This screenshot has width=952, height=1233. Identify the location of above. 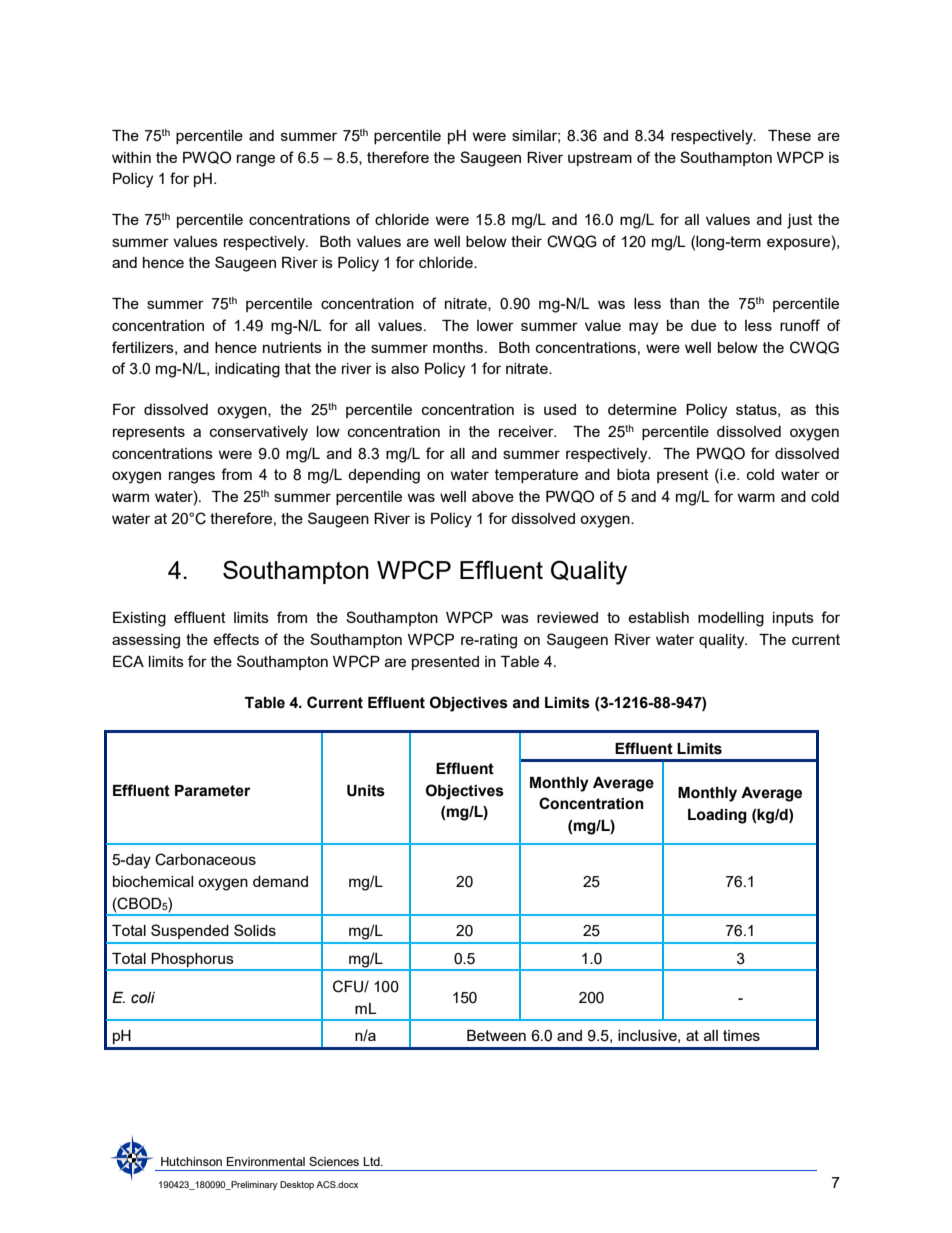
(493, 496).
